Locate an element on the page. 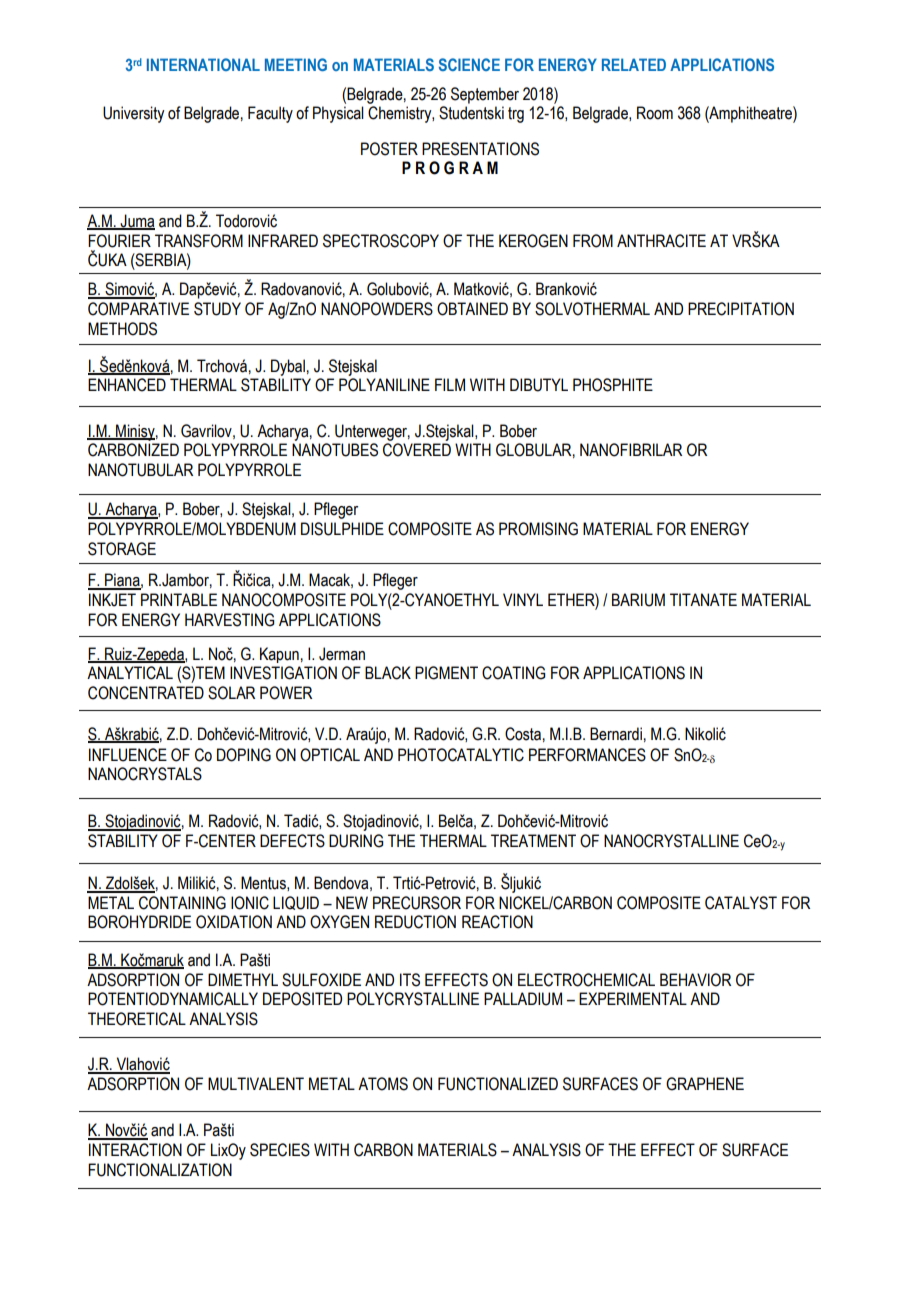 This image has width=924, height=1308. Bernardi is located at coordinates (616, 734).
